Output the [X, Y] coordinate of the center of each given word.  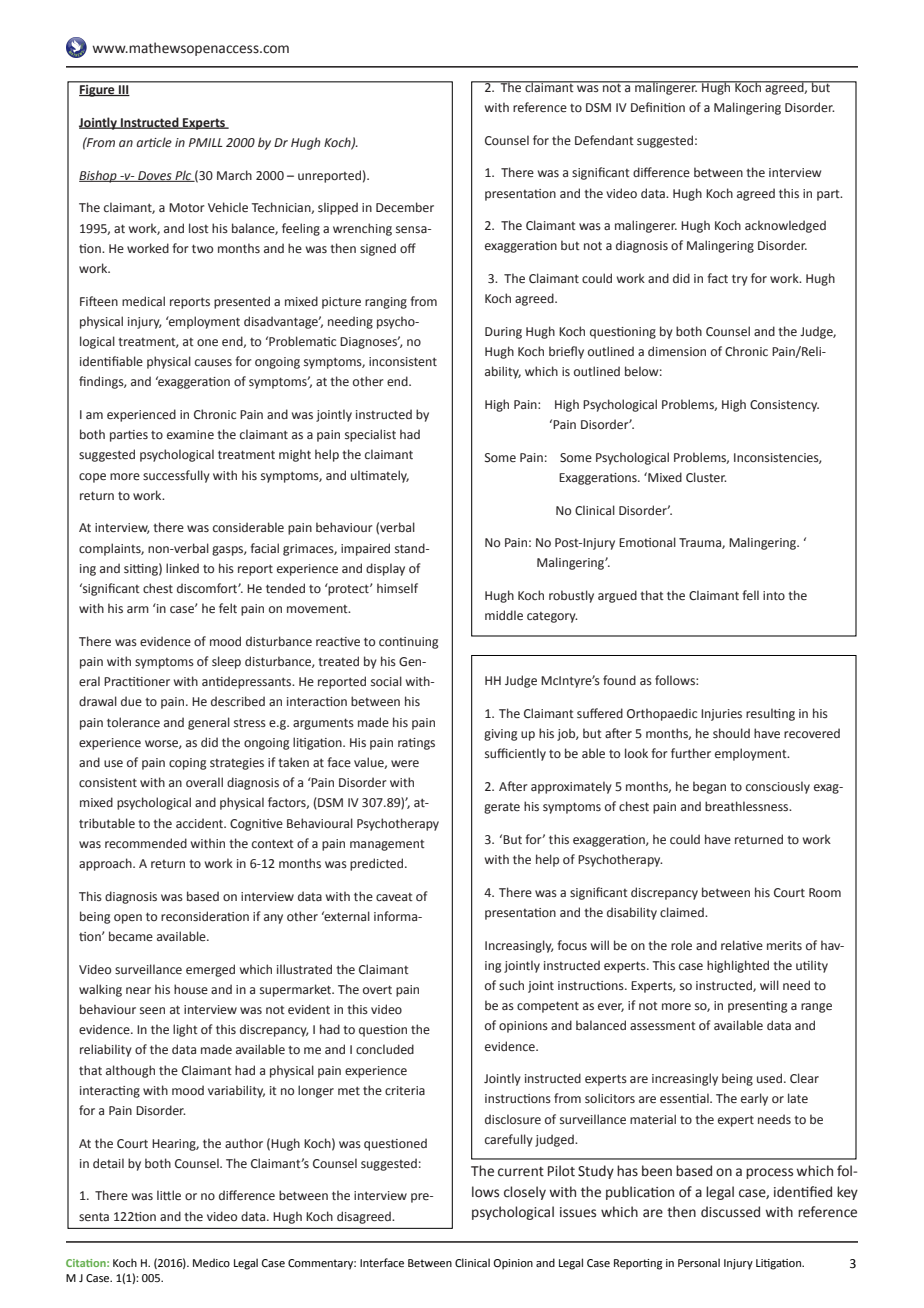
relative [742, 945]
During [503, 333]
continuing [408, 643]
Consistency [784, 406]
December [405, 207]
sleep [226, 662]
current [521, 1172]
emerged [210, 970]
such [511, 985]
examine [190, 434]
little [169, 1195]
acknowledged [785, 226]
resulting [770, 714]
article [154, 142]
